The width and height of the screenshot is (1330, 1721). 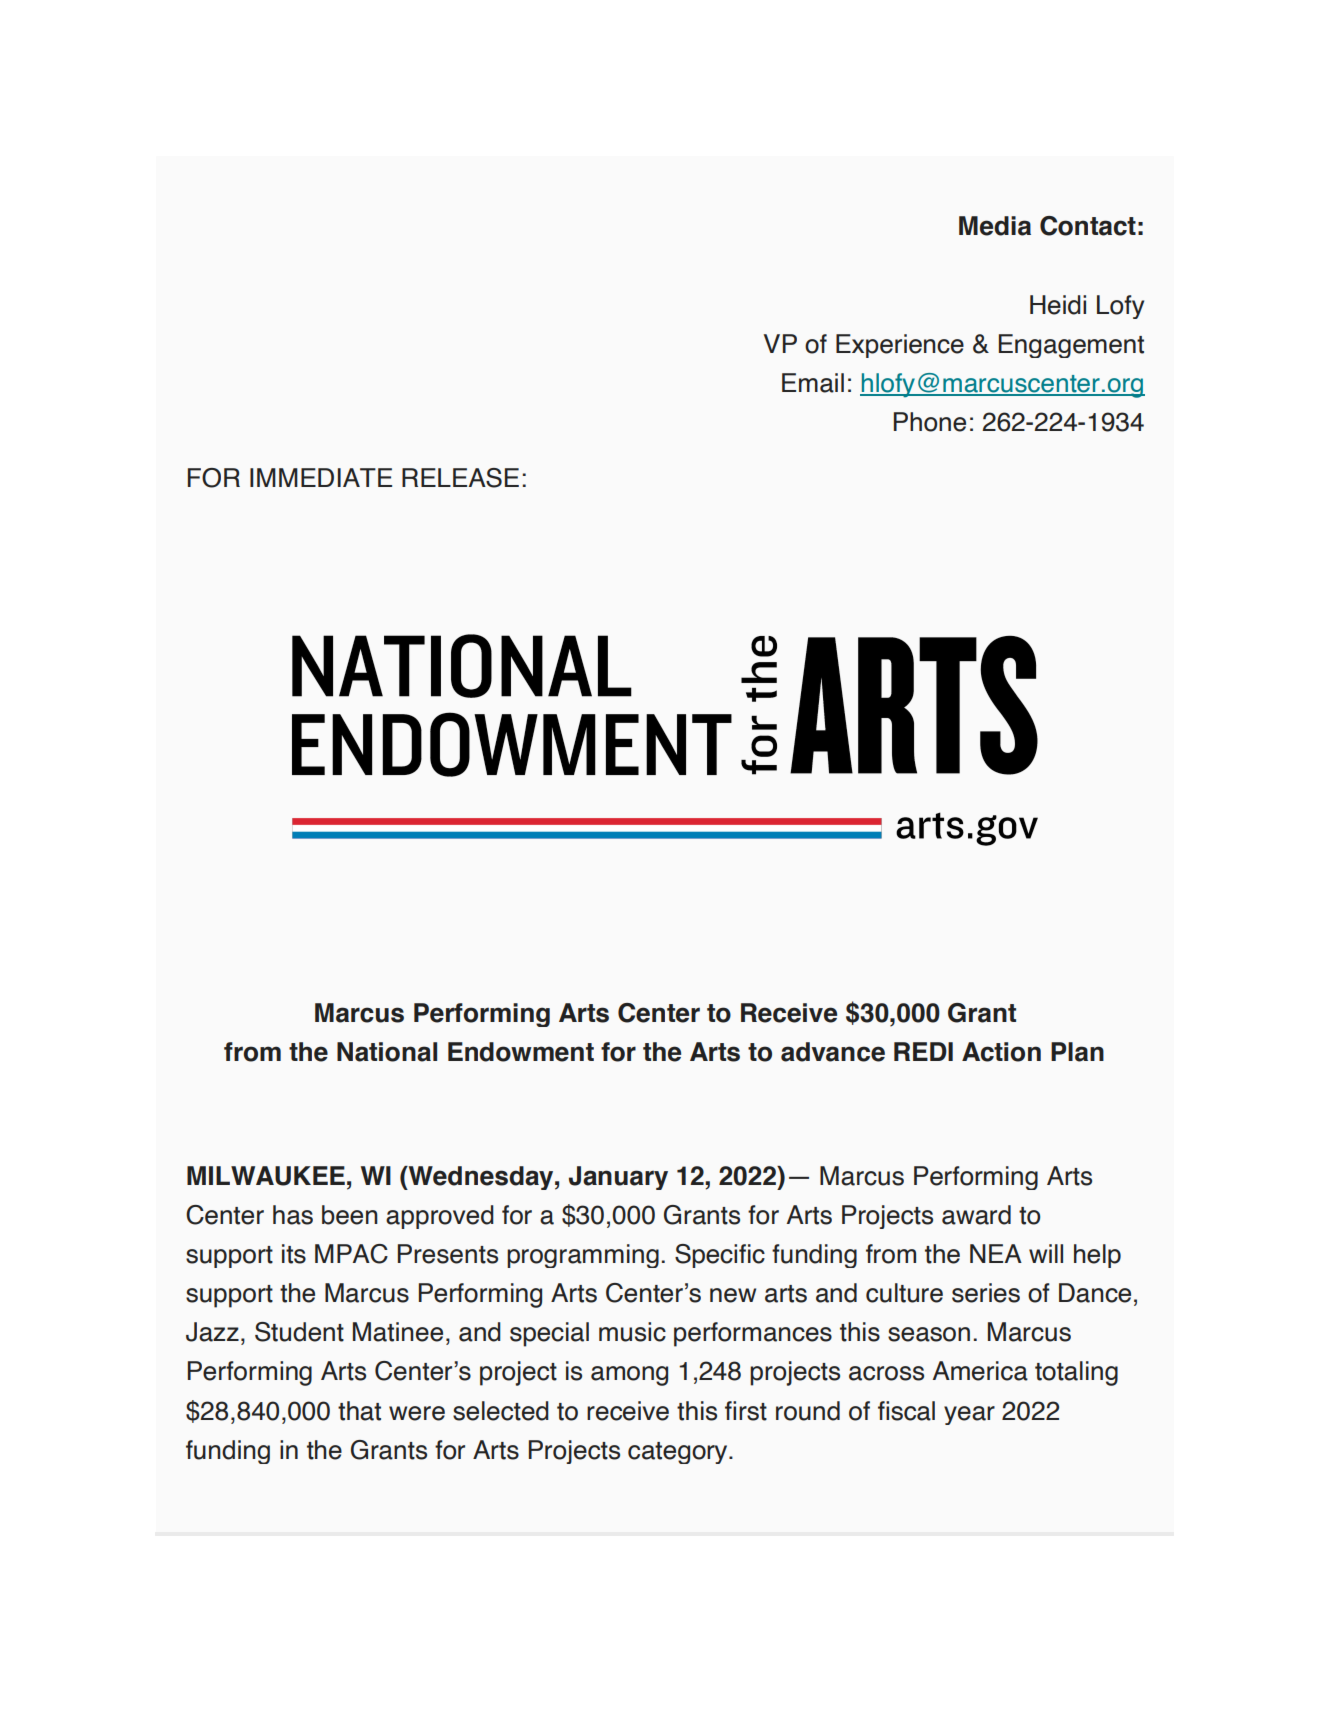 I want to click on January, so click(x=618, y=1178).
